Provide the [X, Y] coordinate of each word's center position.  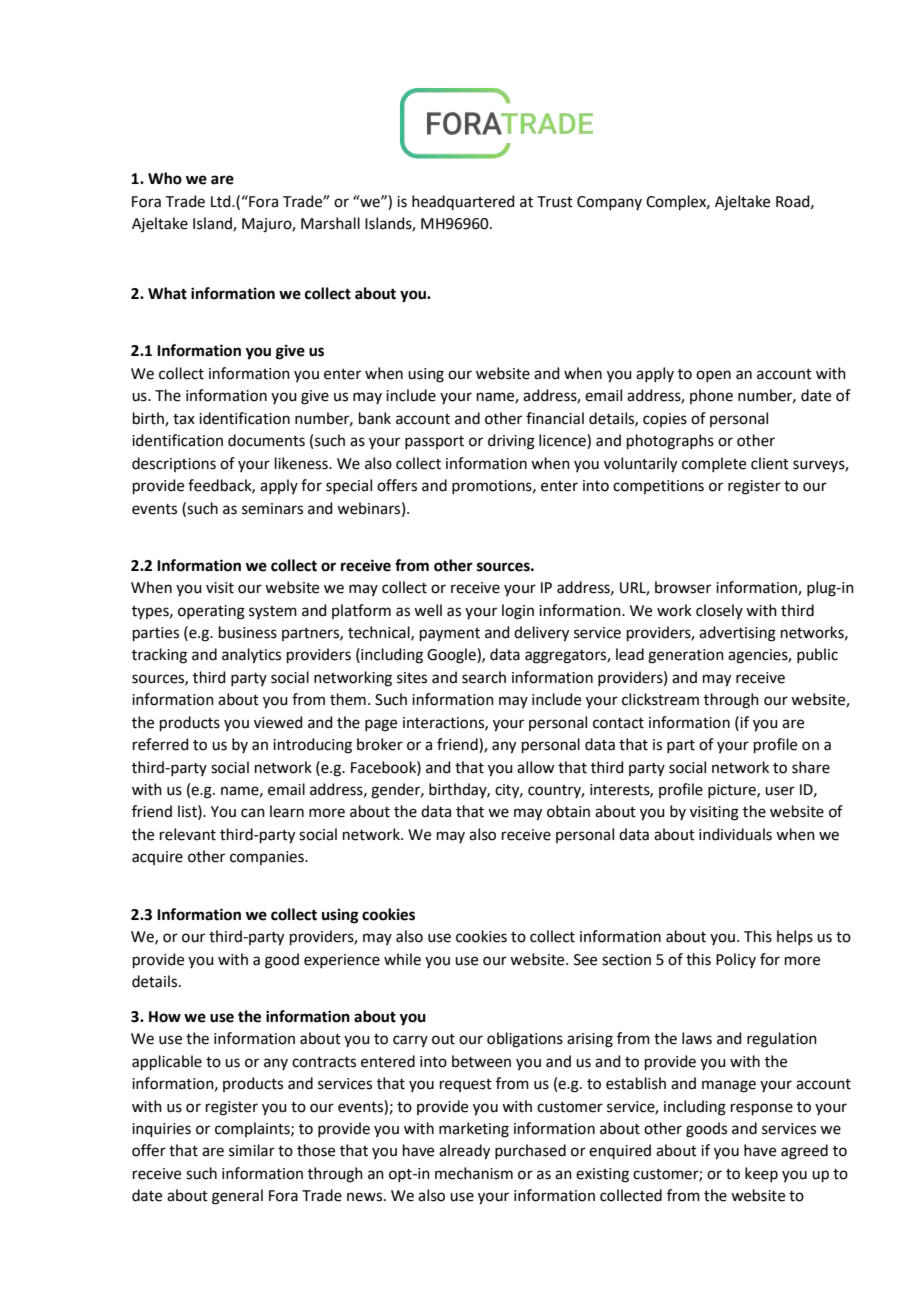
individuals [735, 834]
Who [165, 178]
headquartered [463, 202]
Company [609, 203]
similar [252, 1150]
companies [268, 858]
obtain [568, 811]
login [518, 612]
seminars [272, 509]
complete [714, 464]
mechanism [474, 1173]
